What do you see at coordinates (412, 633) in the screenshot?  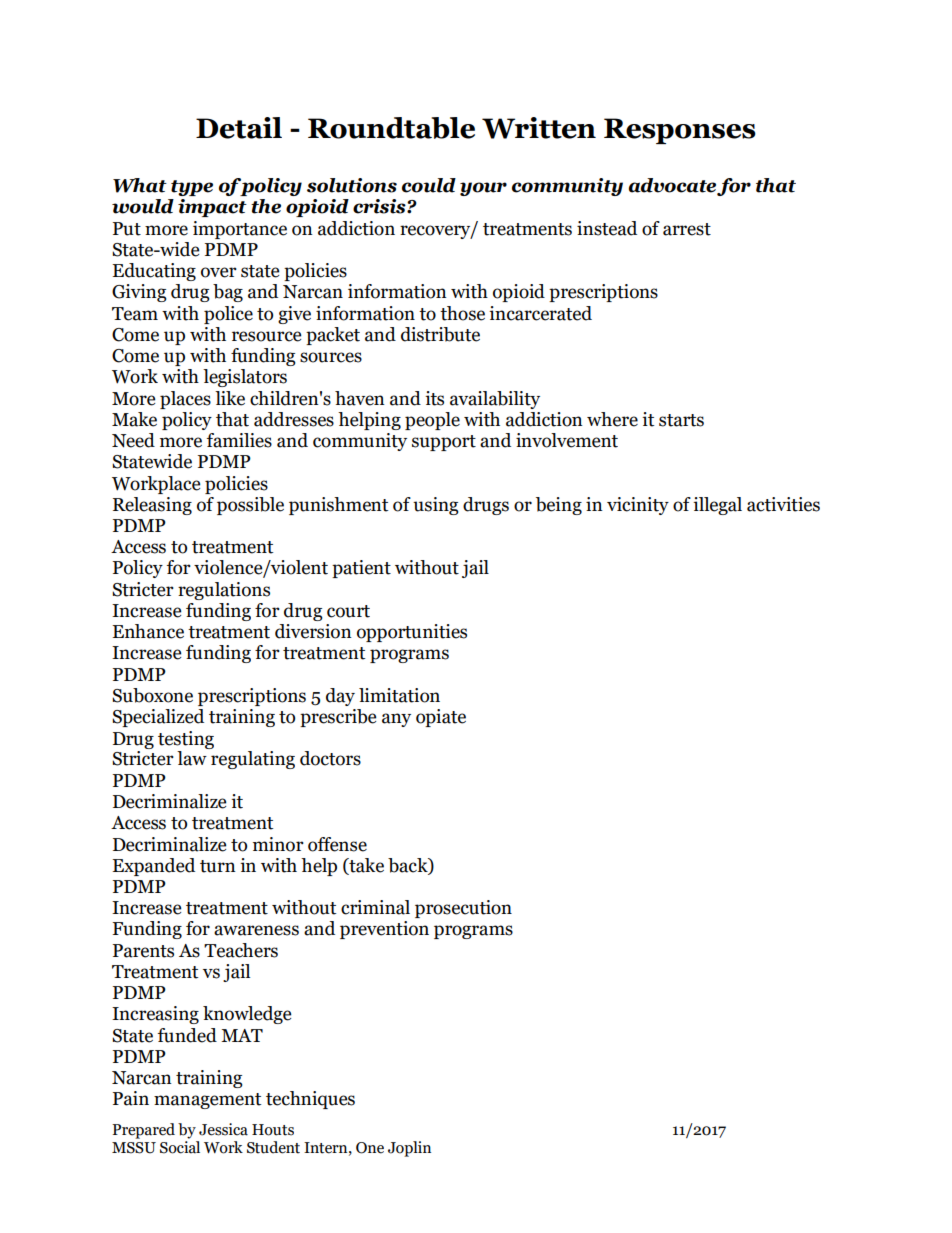 I see `opportunities` at bounding box center [412, 633].
